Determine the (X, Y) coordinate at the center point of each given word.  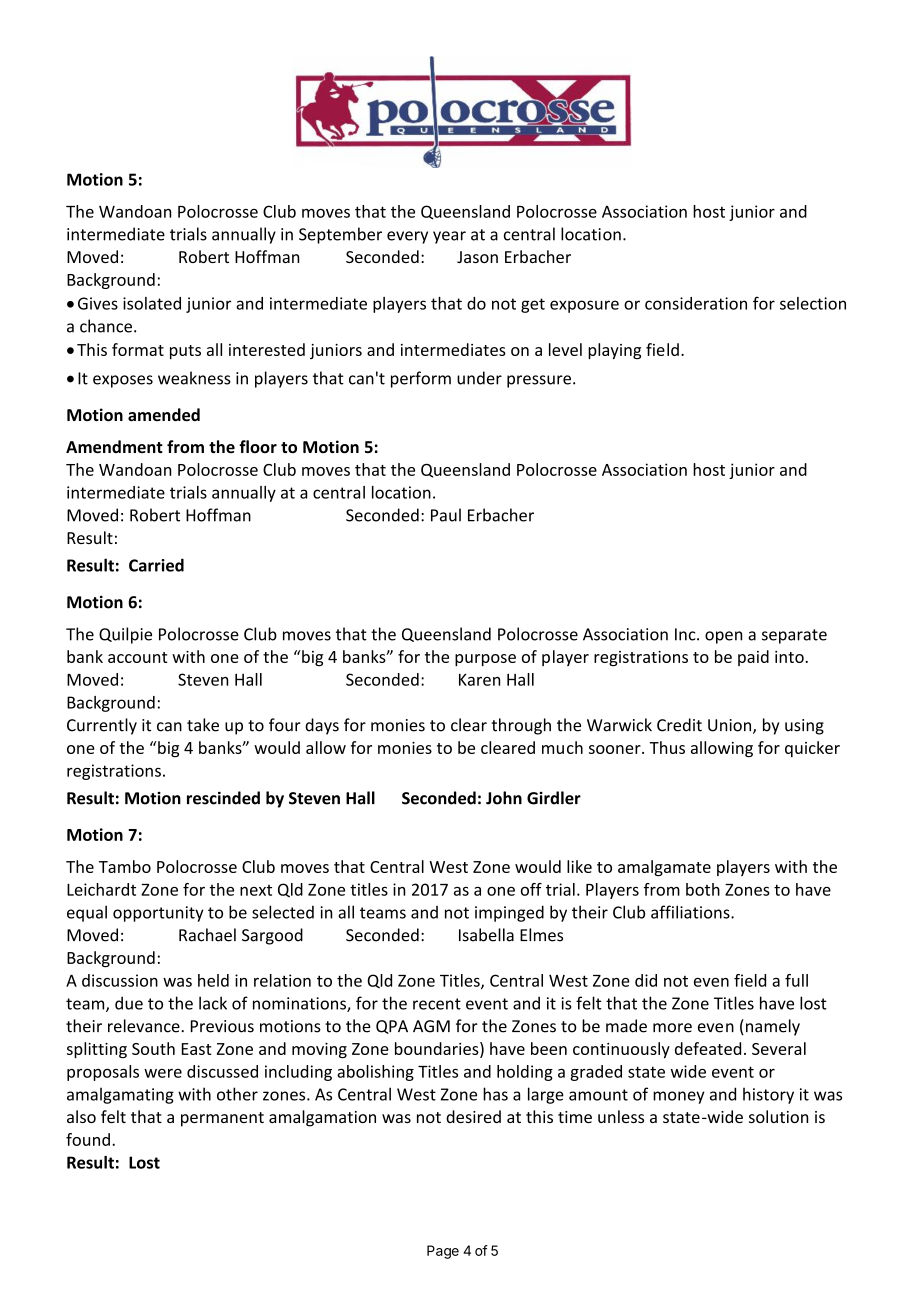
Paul (446, 515)
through (521, 726)
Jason (477, 257)
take (203, 725)
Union (731, 726)
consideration (696, 303)
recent (437, 1004)
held (213, 980)
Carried (156, 565)
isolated (152, 303)
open (723, 637)
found (88, 1139)
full (796, 980)
